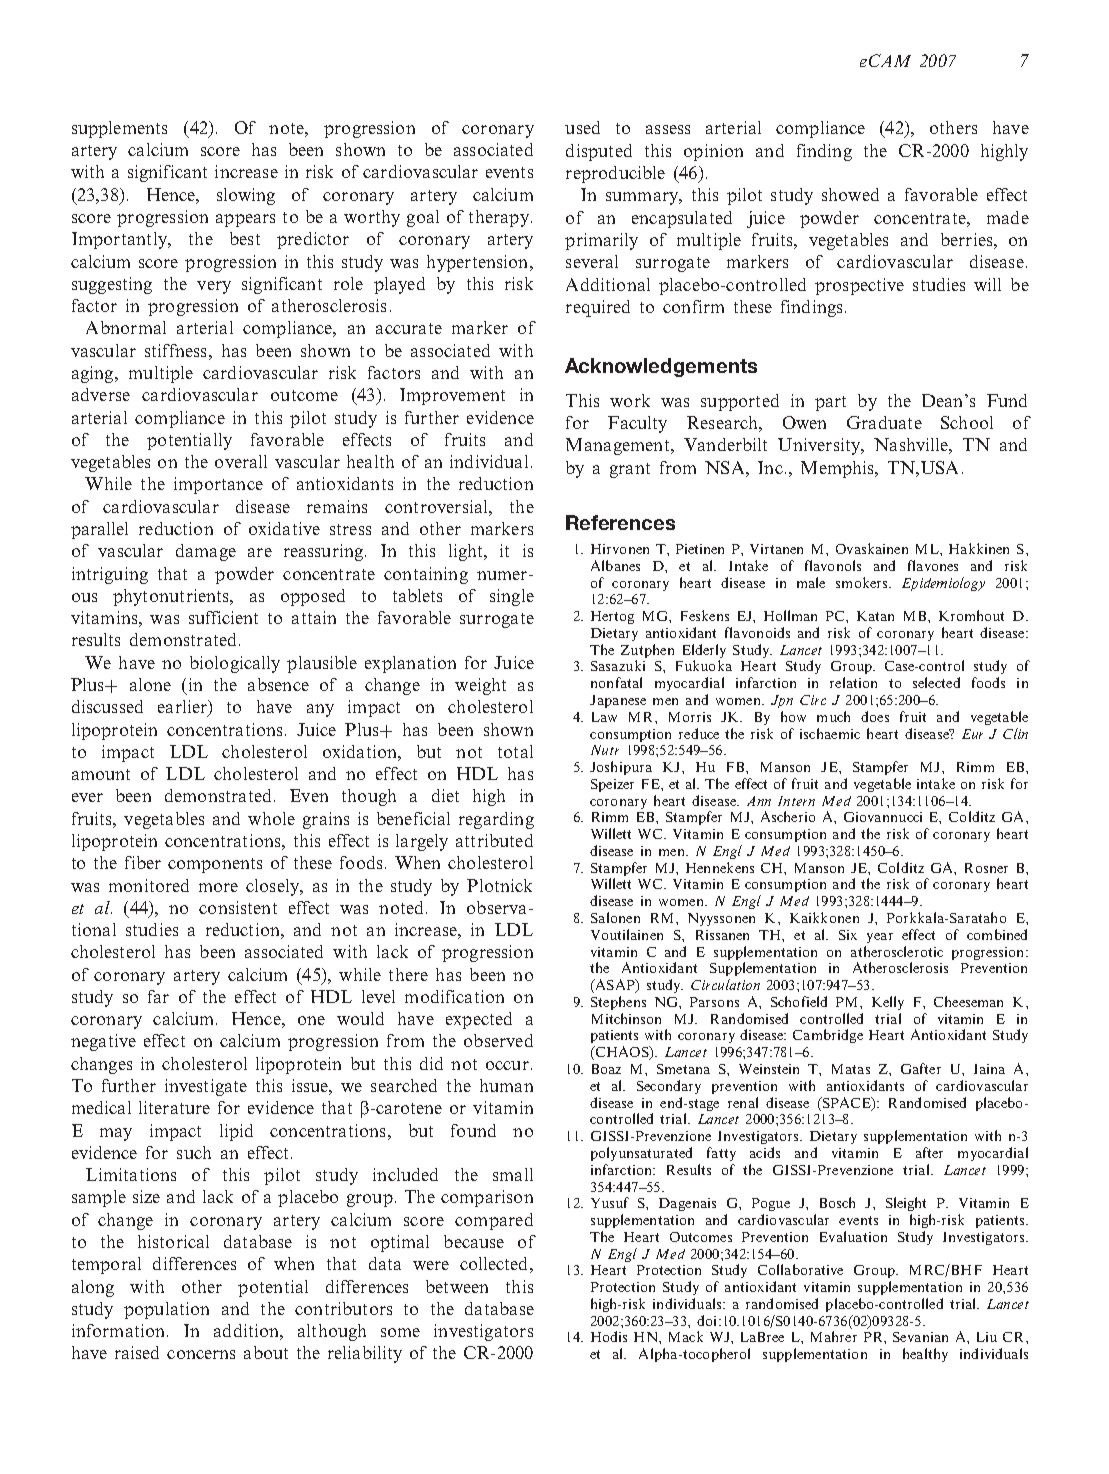  What do you see at coordinates (599, 152) in the screenshot?
I see `disputed` at bounding box center [599, 152].
